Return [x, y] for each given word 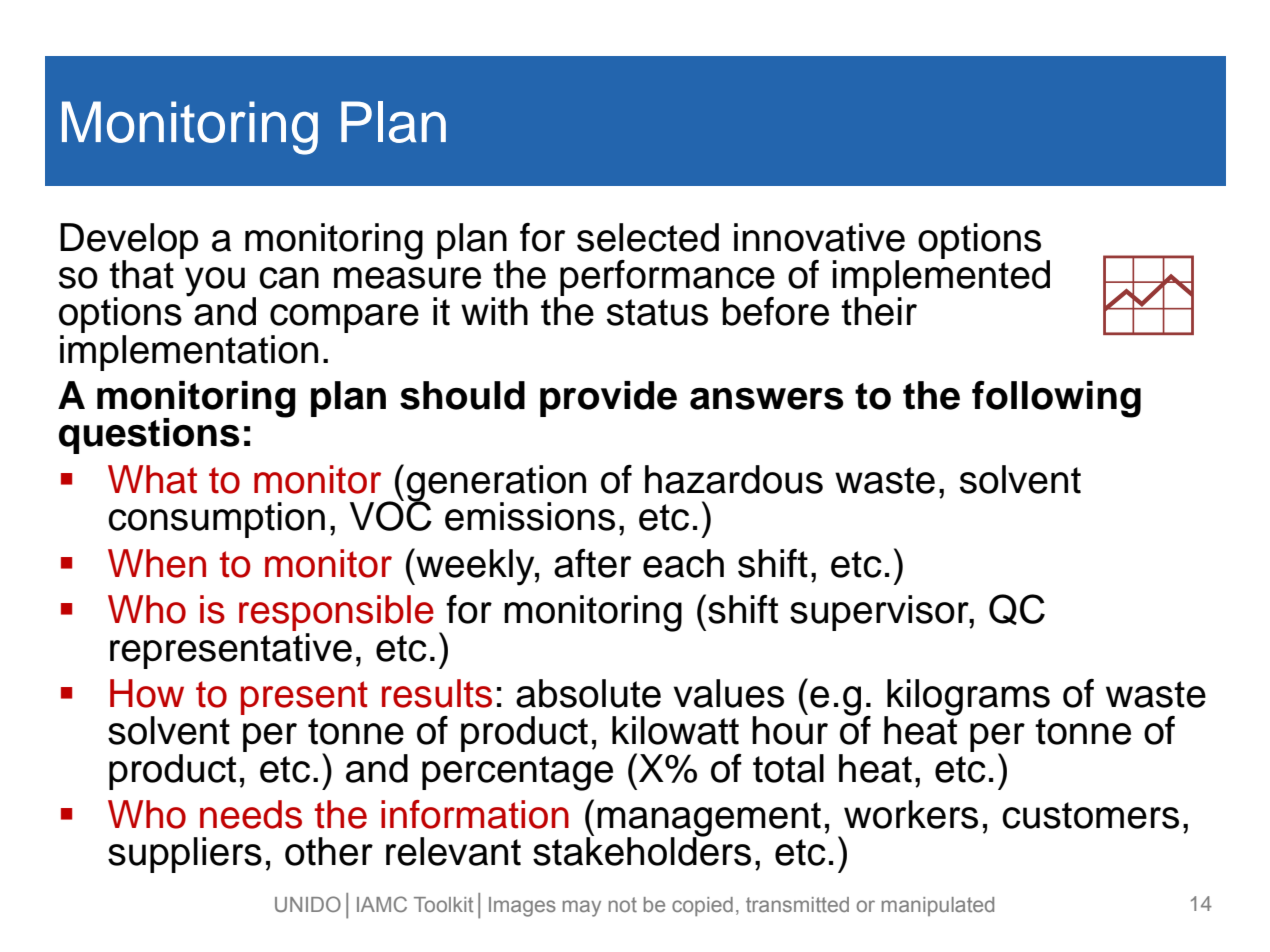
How [147, 693]
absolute [588, 693]
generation [496, 484]
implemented [941, 278]
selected [648, 237]
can [289, 278]
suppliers [185, 855]
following [1056, 399]
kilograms [967, 698]
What [152, 479]
